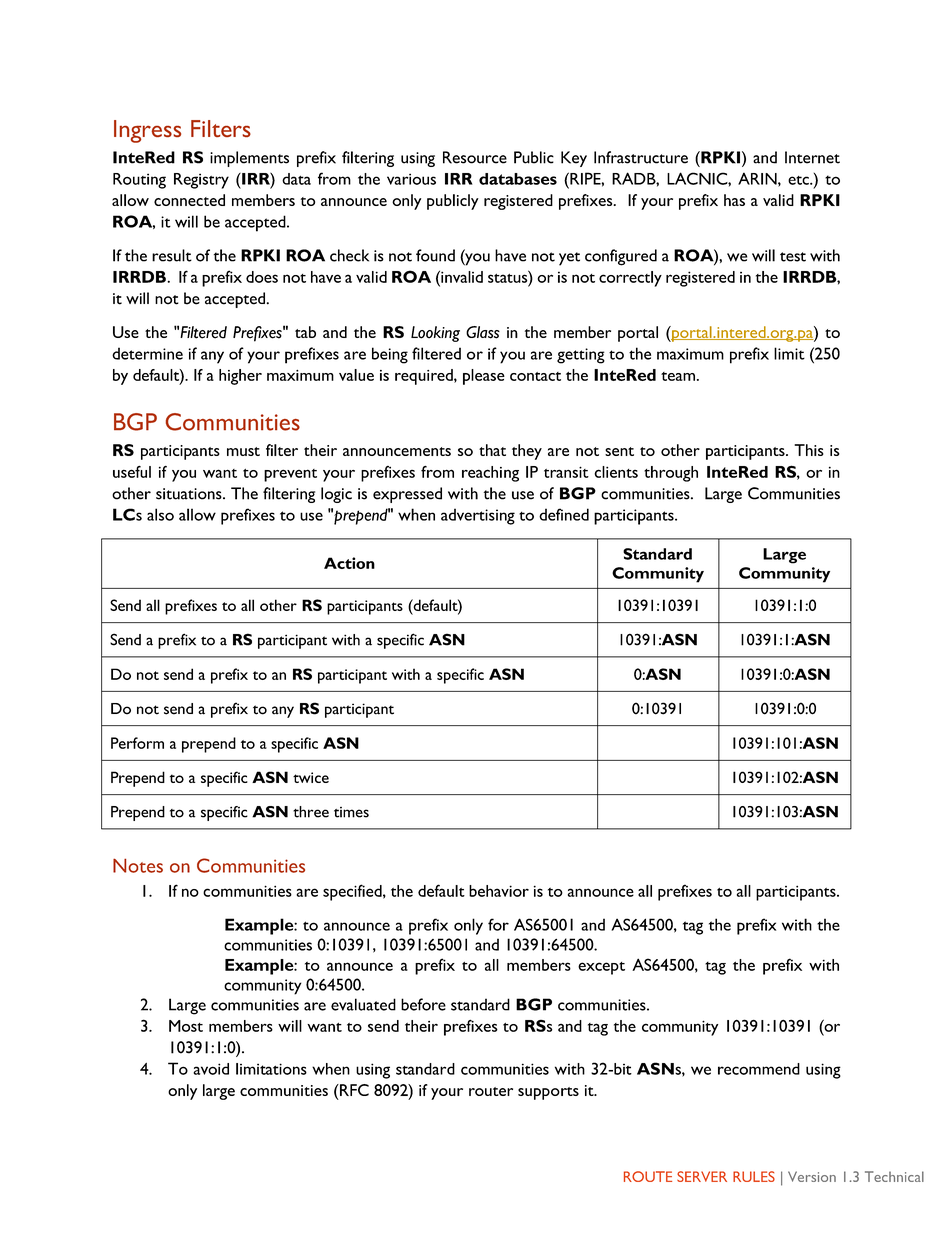 The width and height of the screenshot is (952, 1233). Describe the element at coordinates (499, 891) in the screenshot. I see `behavior` at that location.
